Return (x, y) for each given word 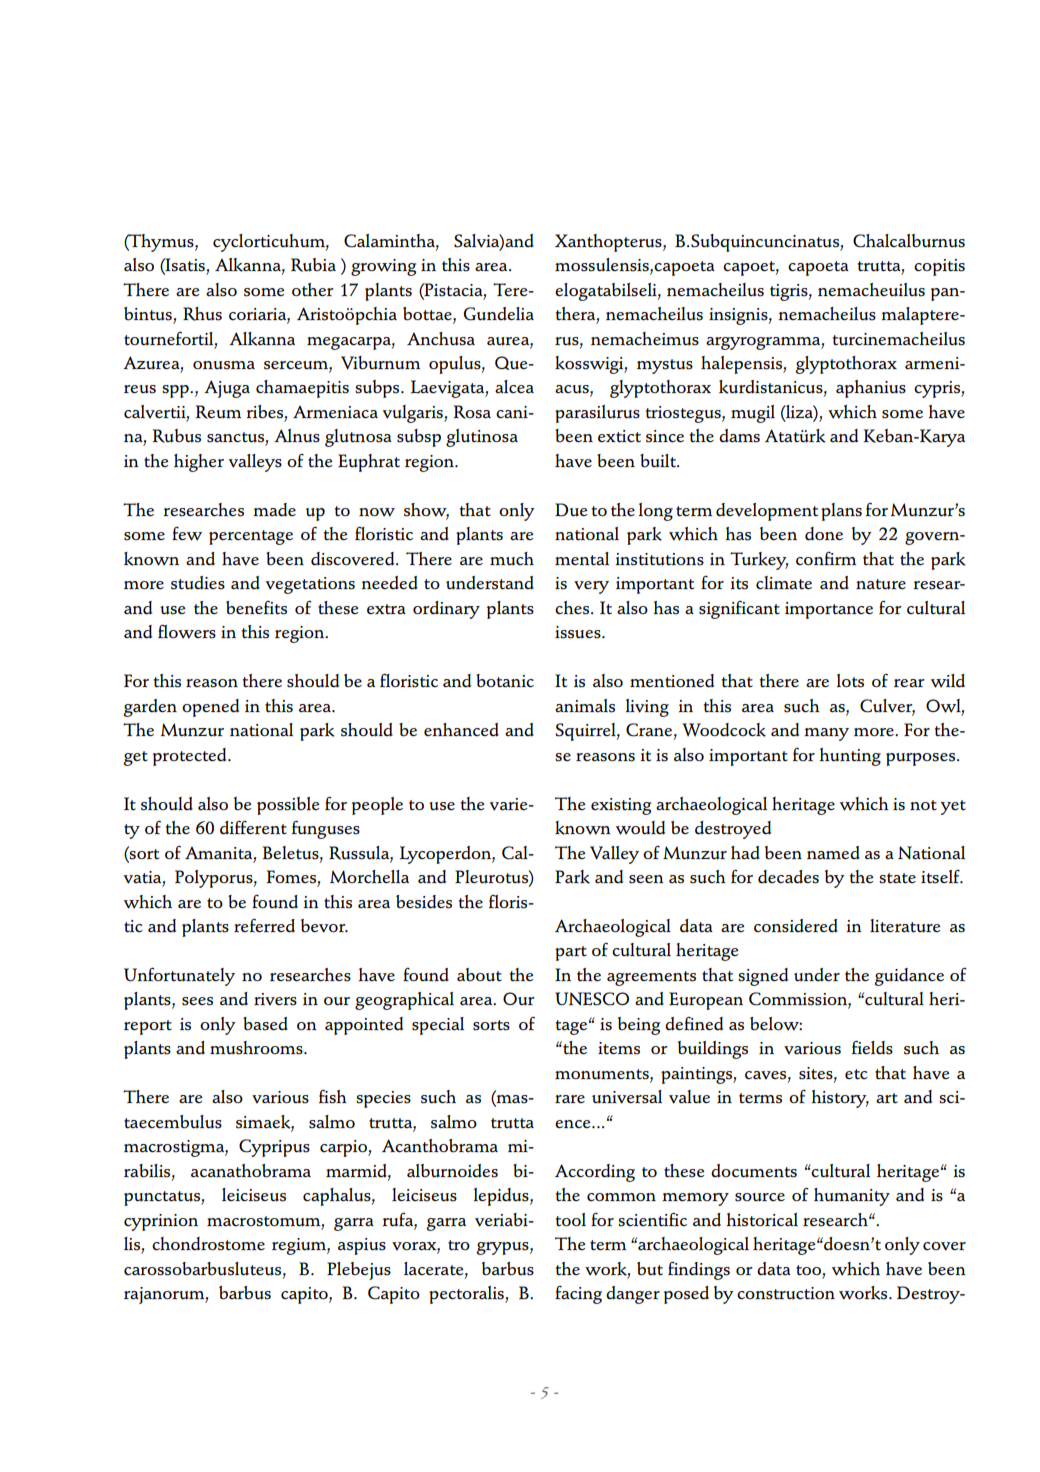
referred (264, 926)
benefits (256, 608)
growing (383, 267)
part (571, 953)
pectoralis (467, 1295)
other (313, 289)
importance (829, 610)
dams (739, 436)
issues (579, 632)
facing (578, 1295)
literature (905, 926)
